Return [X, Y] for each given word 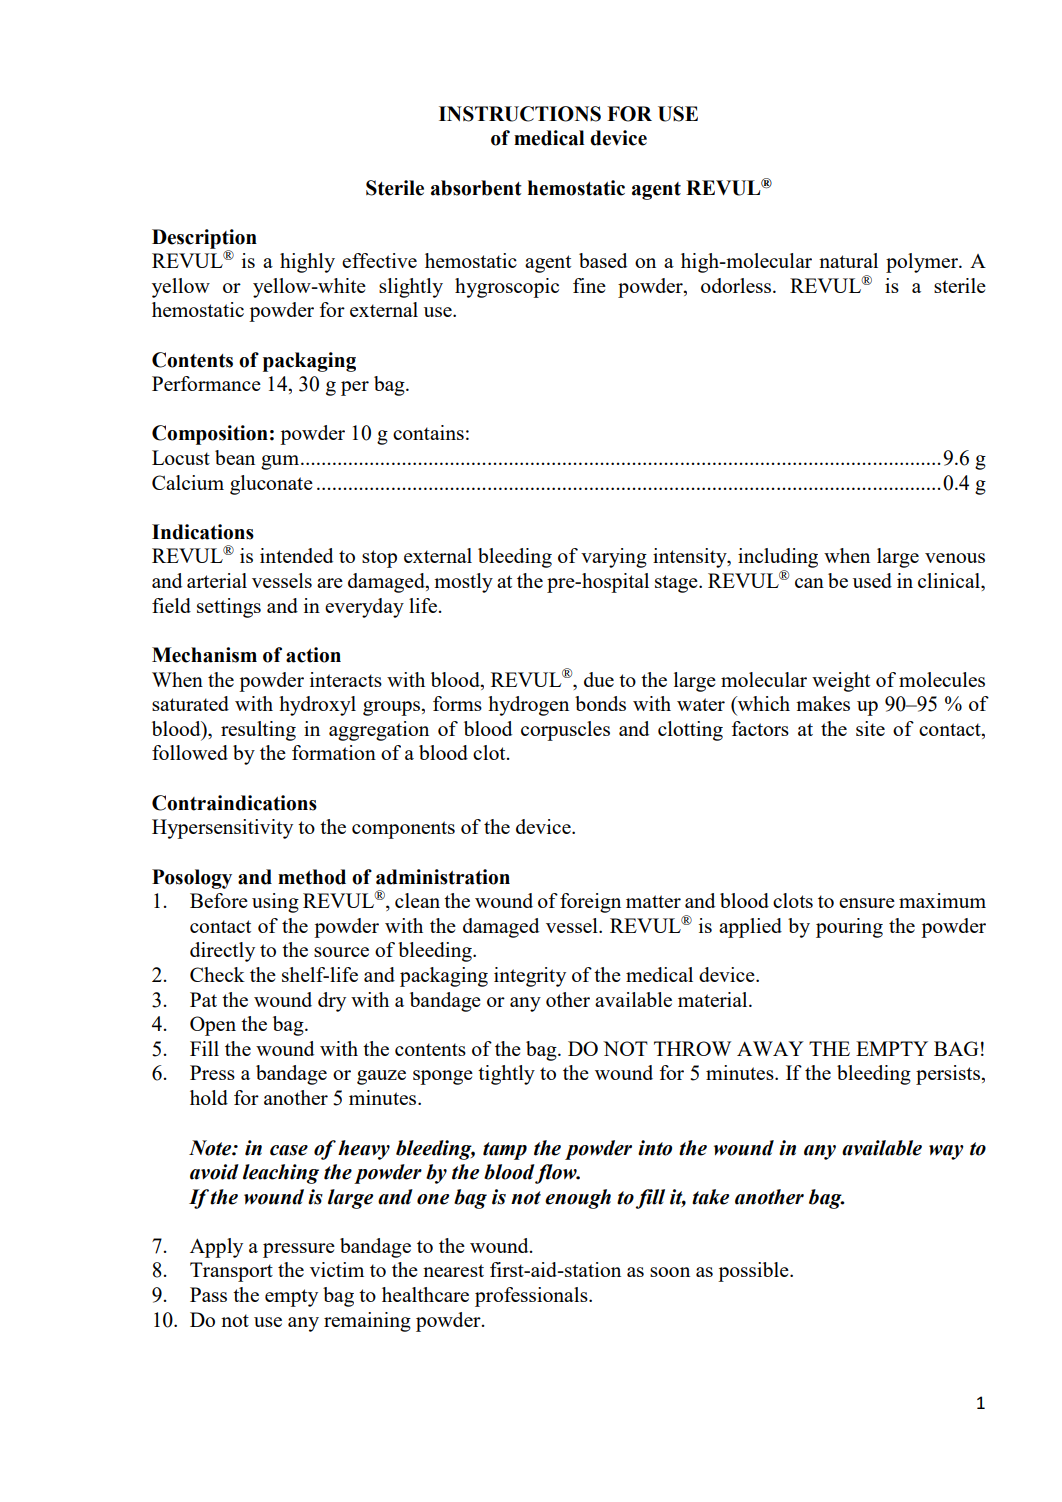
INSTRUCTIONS [520, 114]
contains [428, 432]
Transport [231, 1272]
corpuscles [565, 731]
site [870, 728]
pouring [849, 928]
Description [204, 240]
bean [235, 457]
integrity [530, 977]
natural [848, 260]
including [778, 559]
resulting [258, 731]
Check [217, 974]
